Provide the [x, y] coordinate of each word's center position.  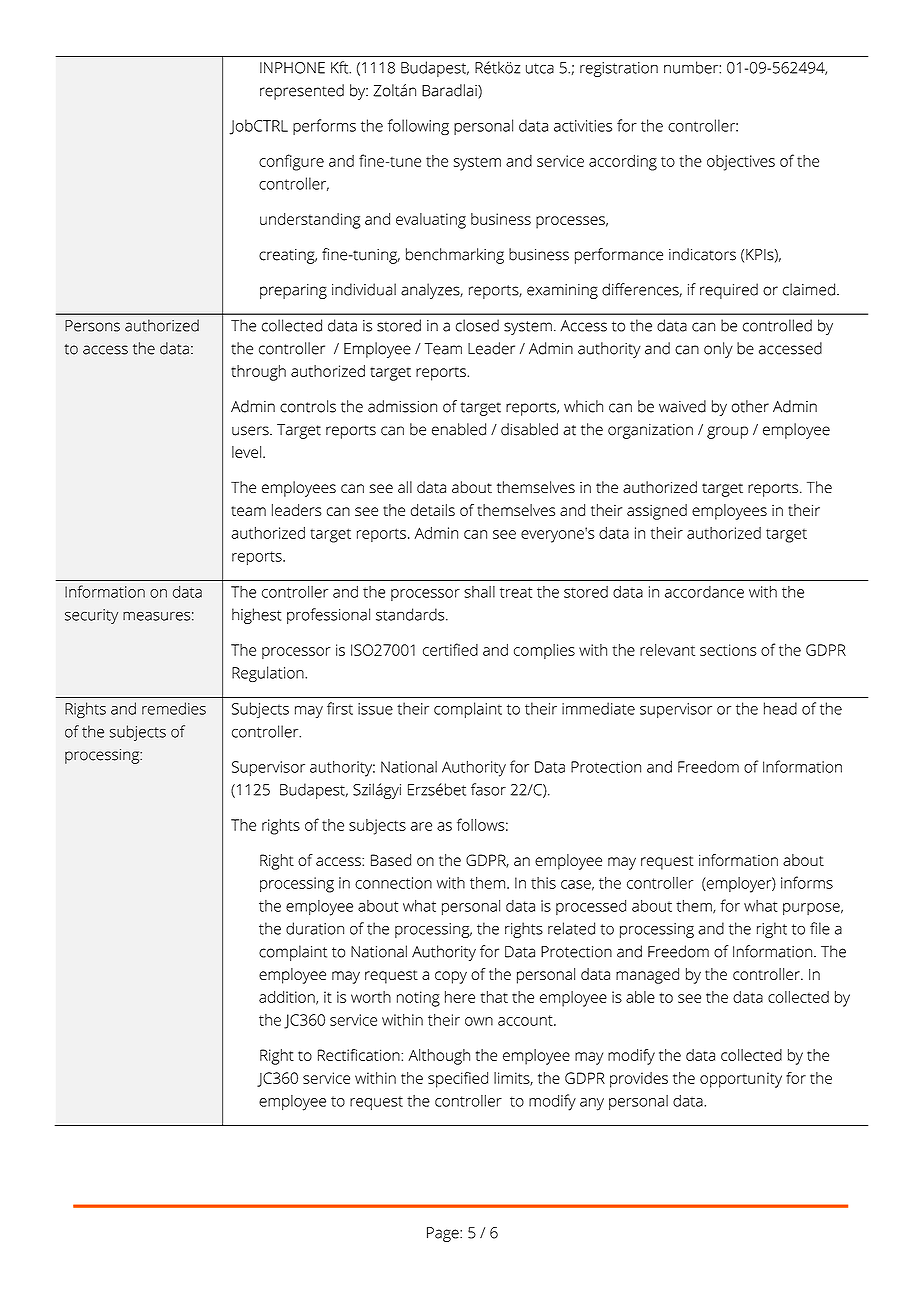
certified [450, 649]
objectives [741, 163]
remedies [174, 708]
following [418, 127]
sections [728, 650]
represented [302, 92]
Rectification [360, 1055]
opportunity [741, 1080]
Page [444, 1234]
